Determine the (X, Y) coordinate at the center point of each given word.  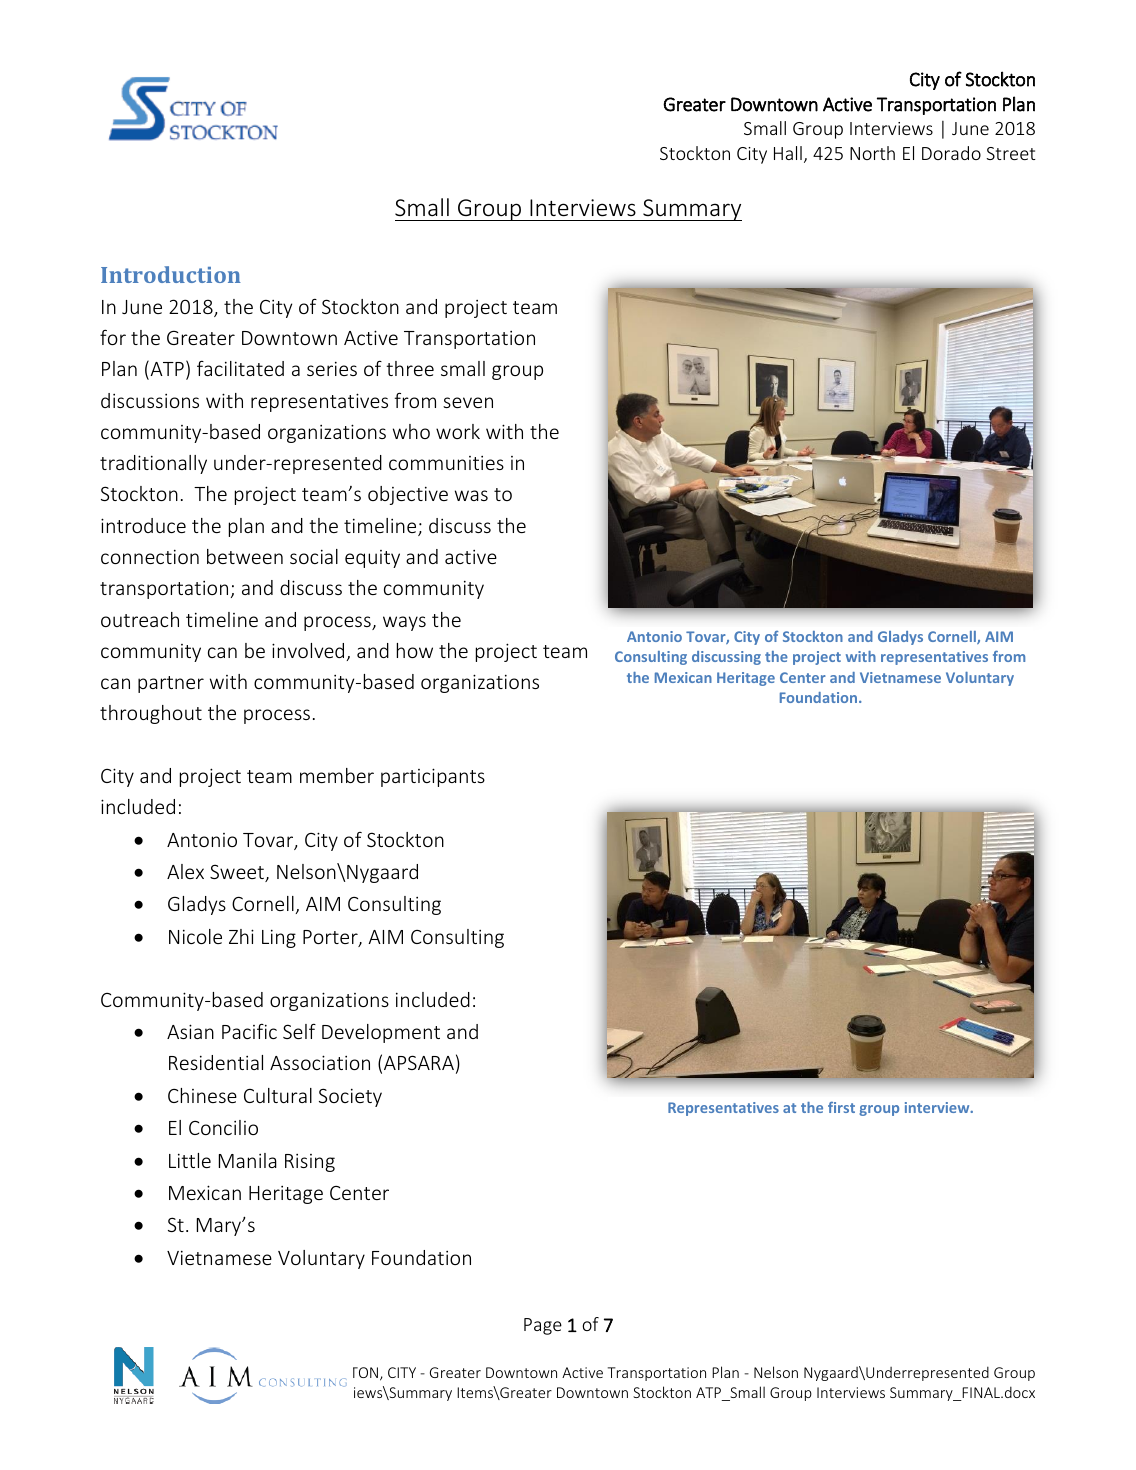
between (245, 556)
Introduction (171, 274)
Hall (788, 153)
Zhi (241, 936)
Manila (248, 1160)
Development (381, 1033)
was (471, 495)
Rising (310, 1163)
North (872, 153)
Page (543, 1326)
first (841, 1107)
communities (446, 463)
